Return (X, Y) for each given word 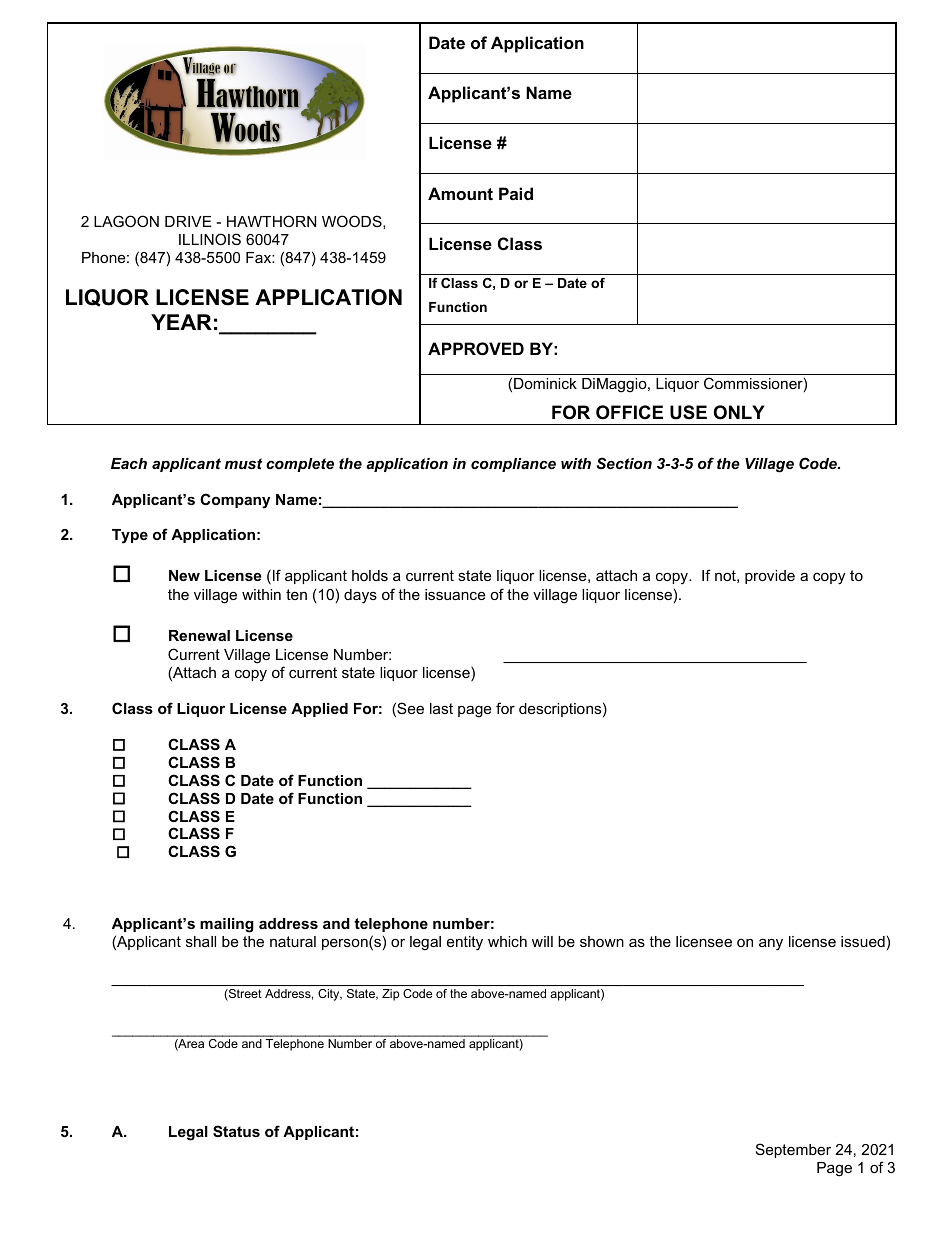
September (793, 1150)
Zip (390, 995)
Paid (516, 193)
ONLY (739, 412)
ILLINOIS (210, 239)
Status (236, 1131)
